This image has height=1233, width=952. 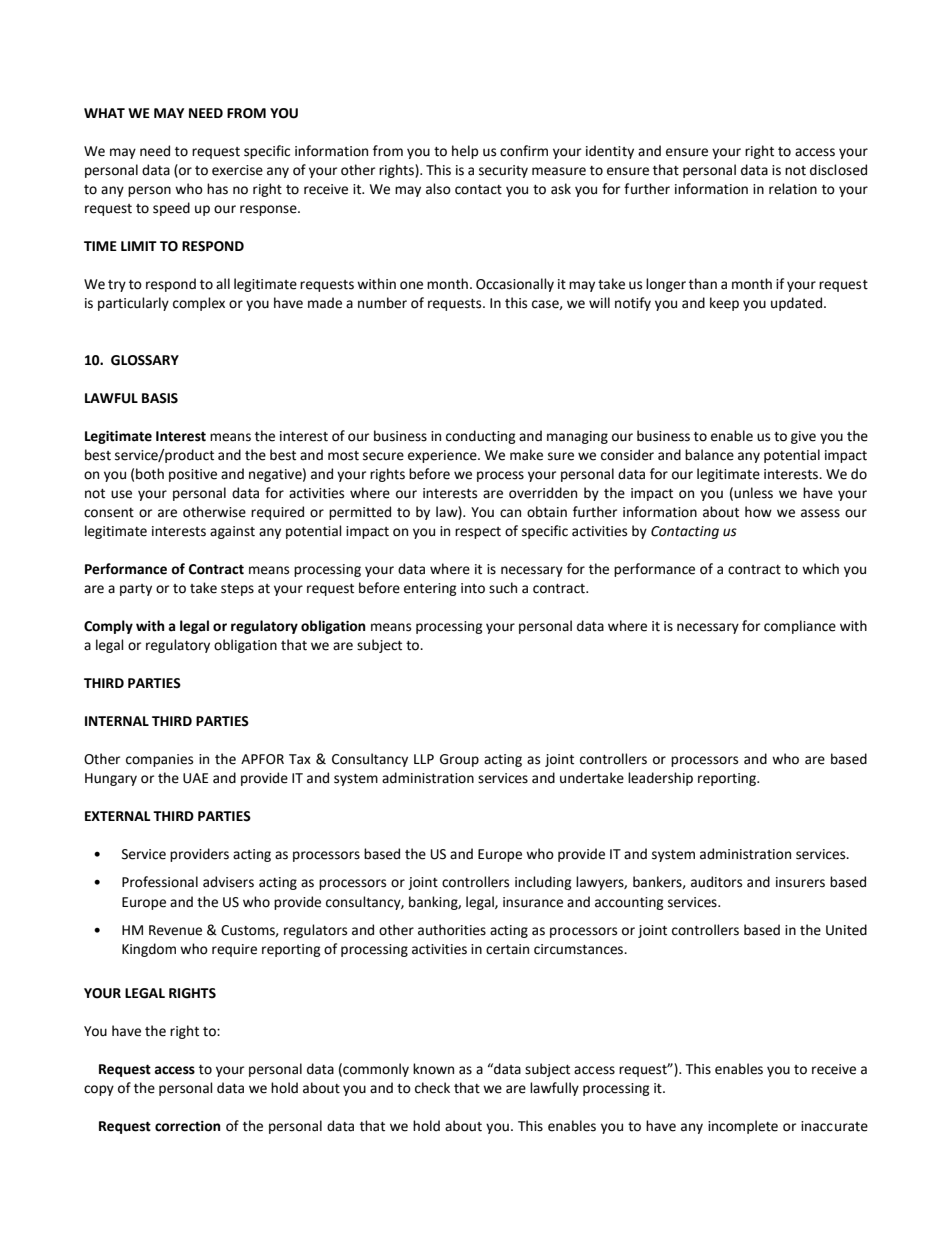 I want to click on relation, so click(x=793, y=189).
